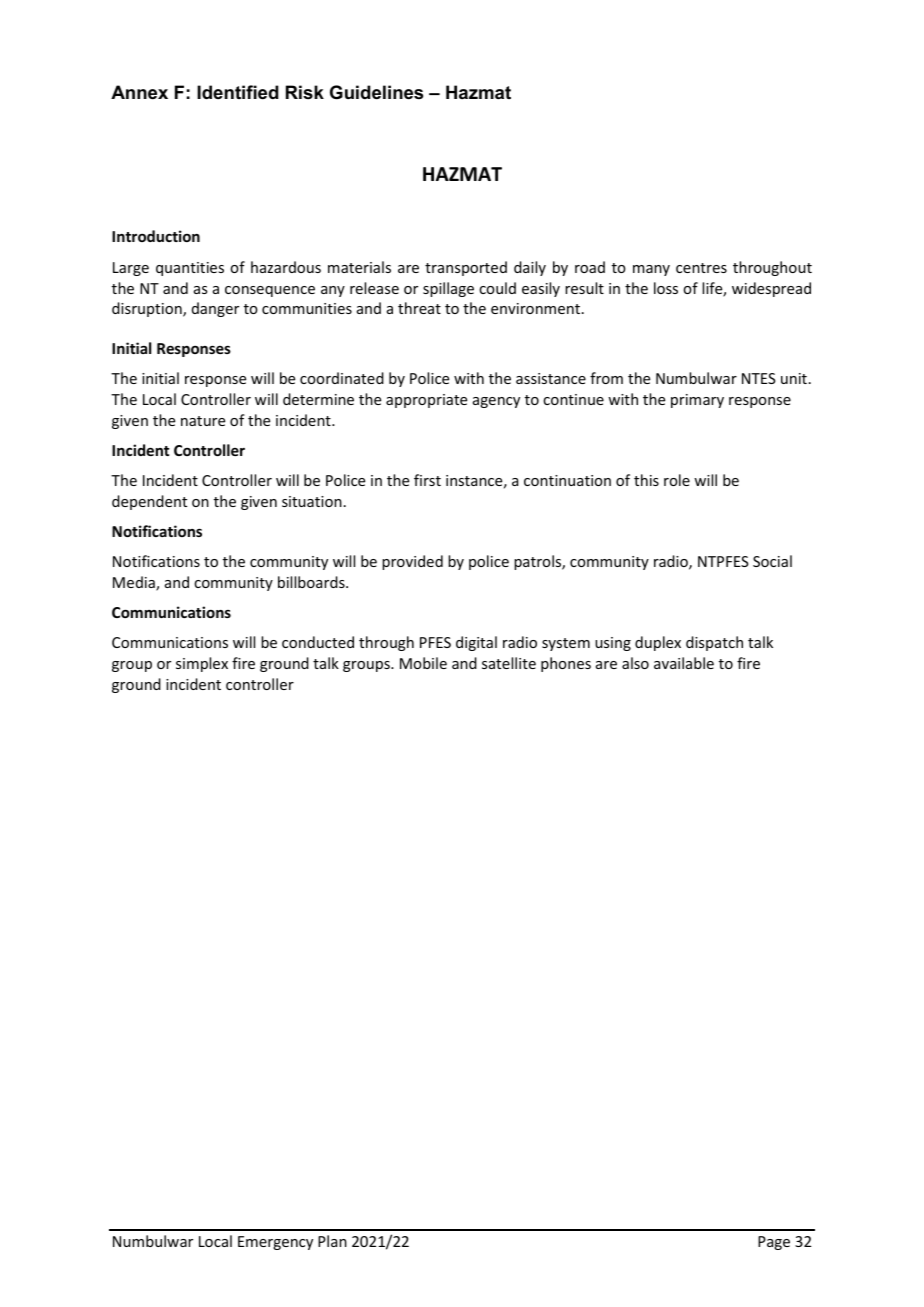  What do you see at coordinates (332, 1241) in the image?
I see `Plan` at bounding box center [332, 1241].
